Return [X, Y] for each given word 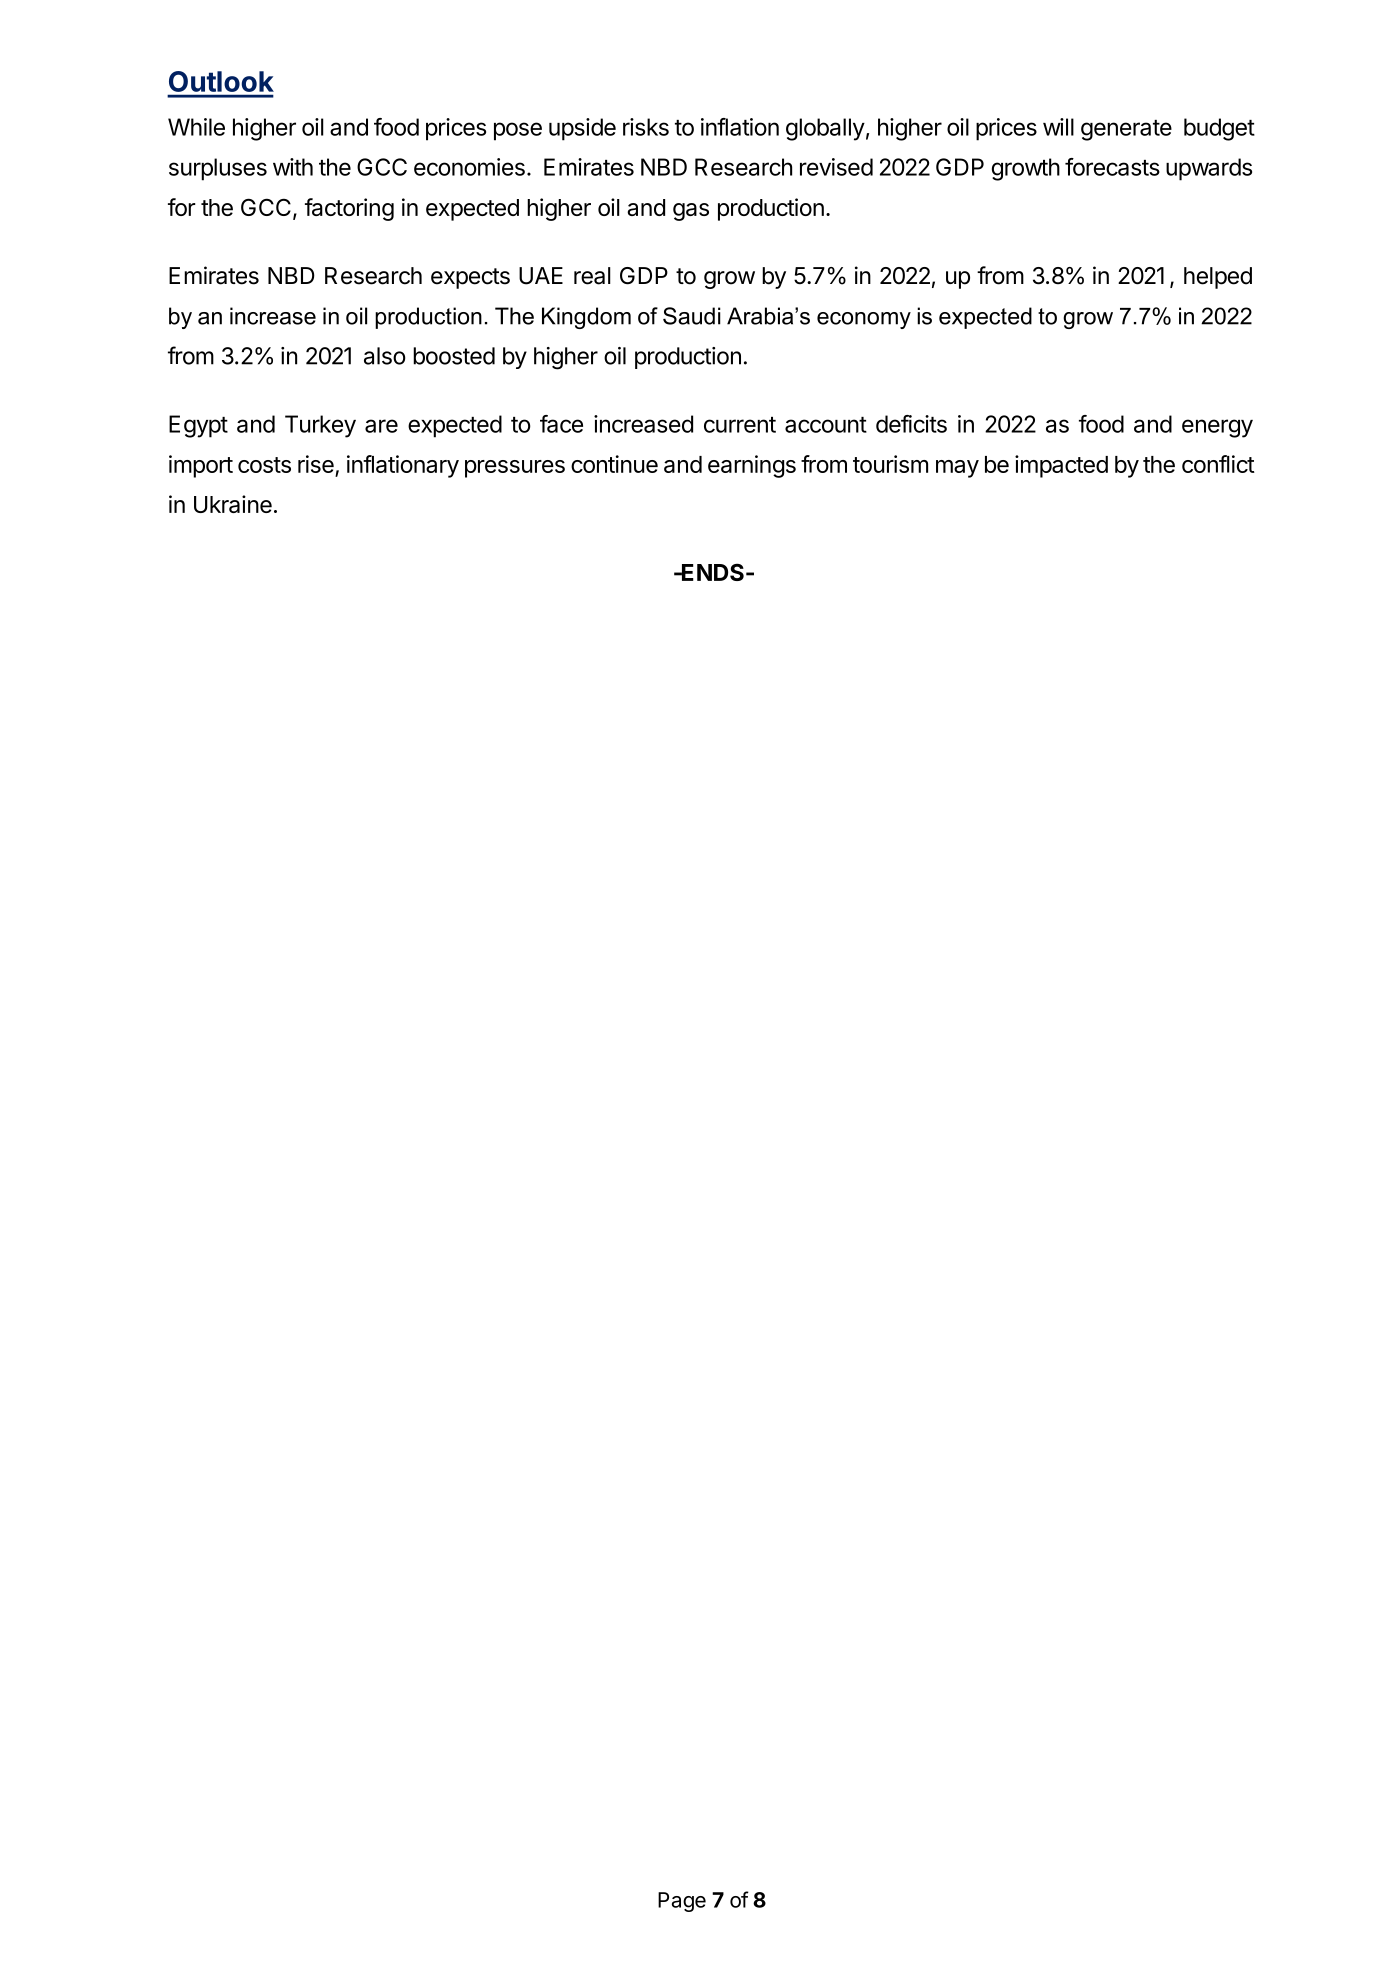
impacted [1061, 466]
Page [682, 1902]
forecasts [1112, 167]
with [293, 167]
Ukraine [233, 504]
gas [691, 212]
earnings [752, 466]
